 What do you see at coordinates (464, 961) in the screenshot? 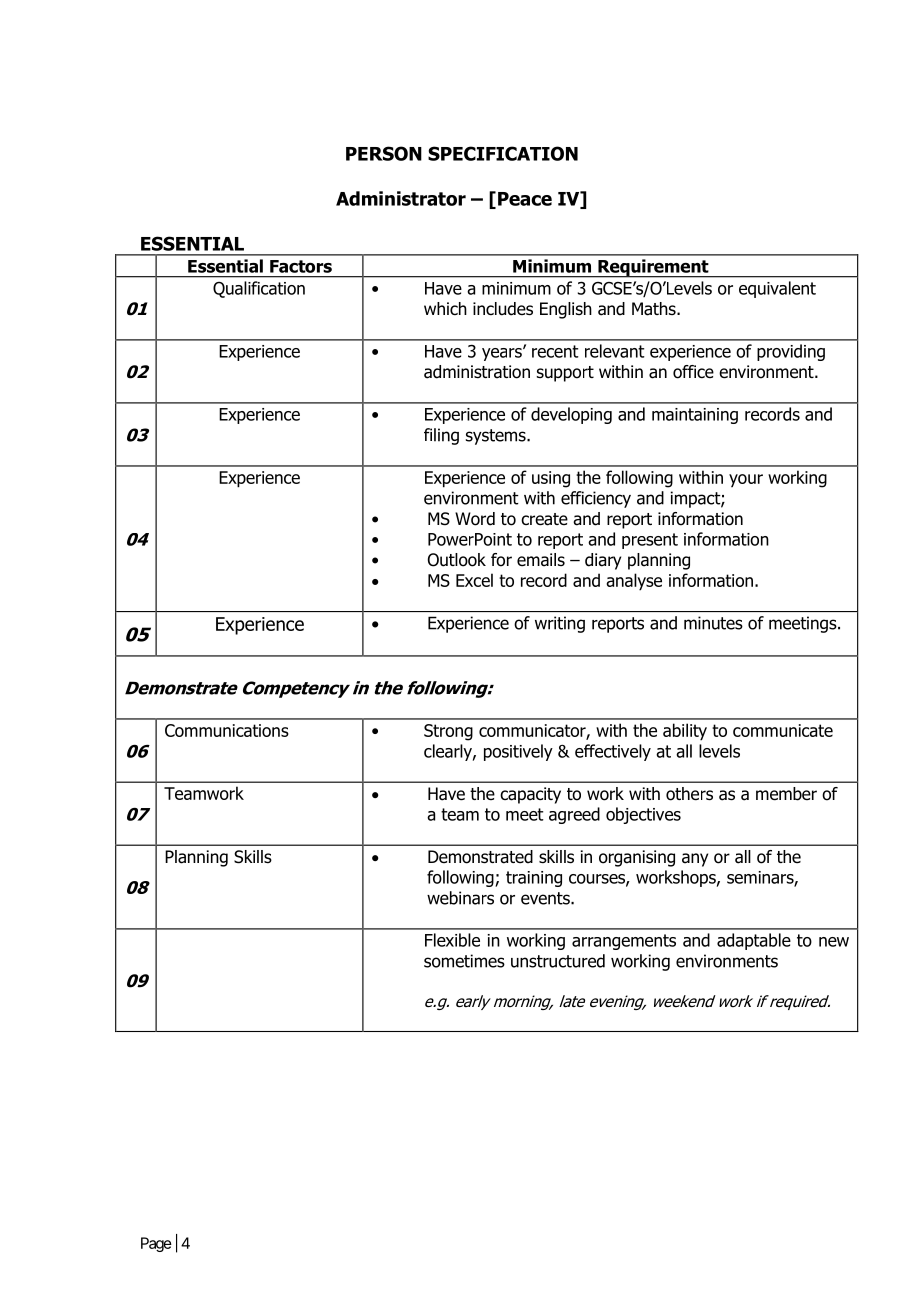
I see `sometimes` at bounding box center [464, 961].
